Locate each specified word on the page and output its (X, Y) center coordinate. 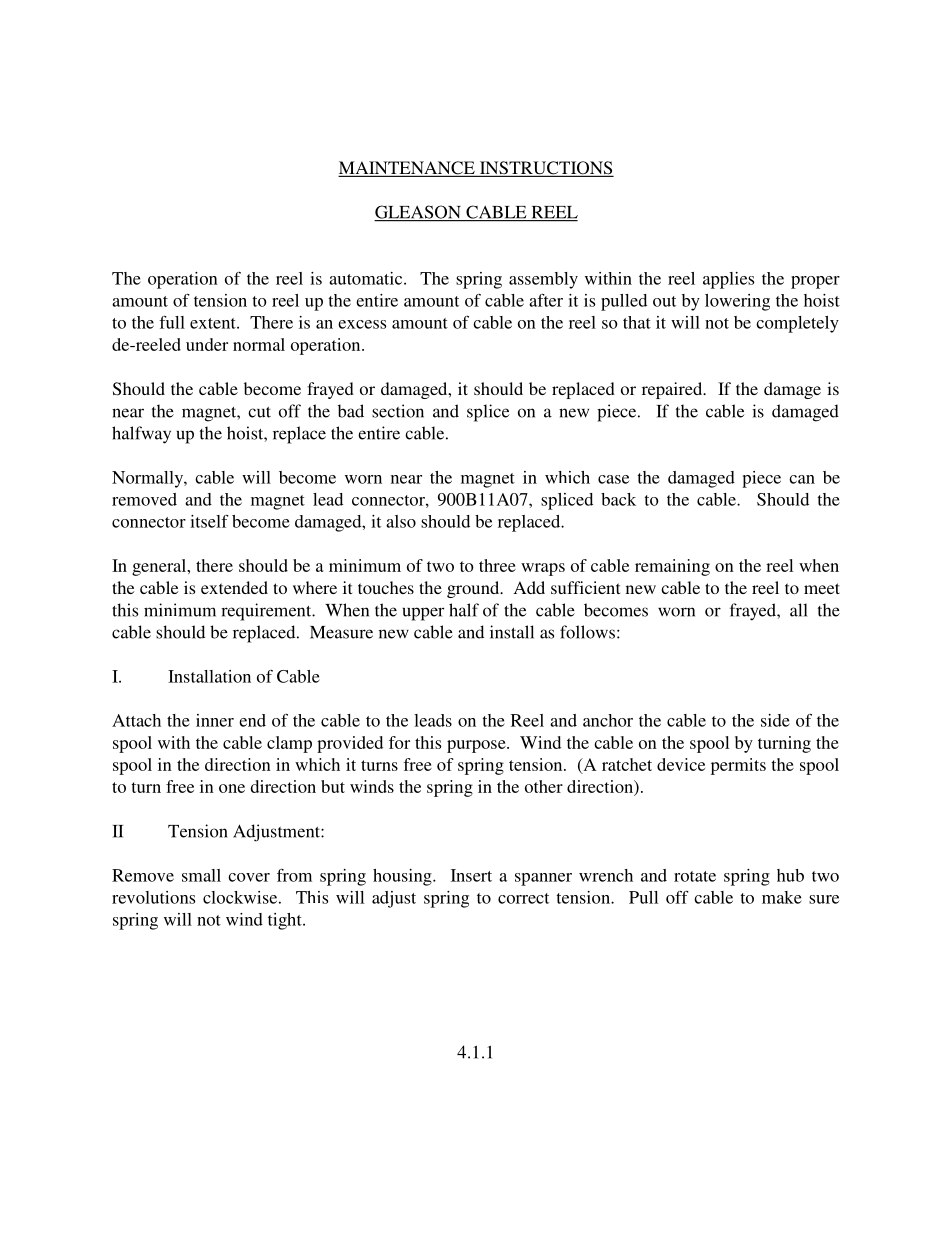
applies (728, 280)
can (802, 479)
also (401, 521)
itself (209, 521)
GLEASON (418, 213)
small (201, 875)
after (546, 300)
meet (822, 588)
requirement (267, 612)
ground (474, 589)
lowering (737, 302)
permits (738, 766)
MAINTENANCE (407, 169)
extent (214, 323)
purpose (477, 746)
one (232, 788)
